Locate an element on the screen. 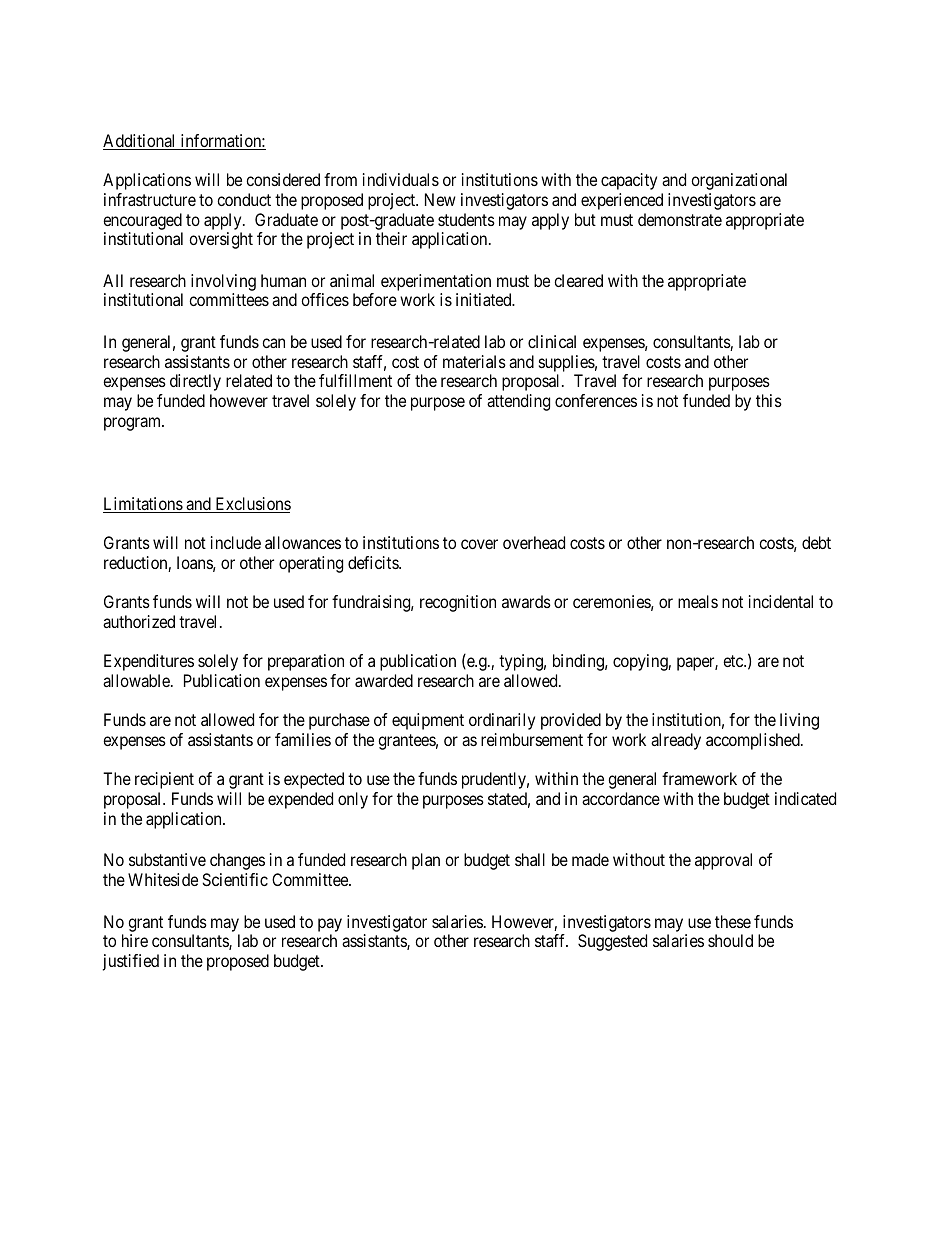  conduct is located at coordinates (244, 199).
